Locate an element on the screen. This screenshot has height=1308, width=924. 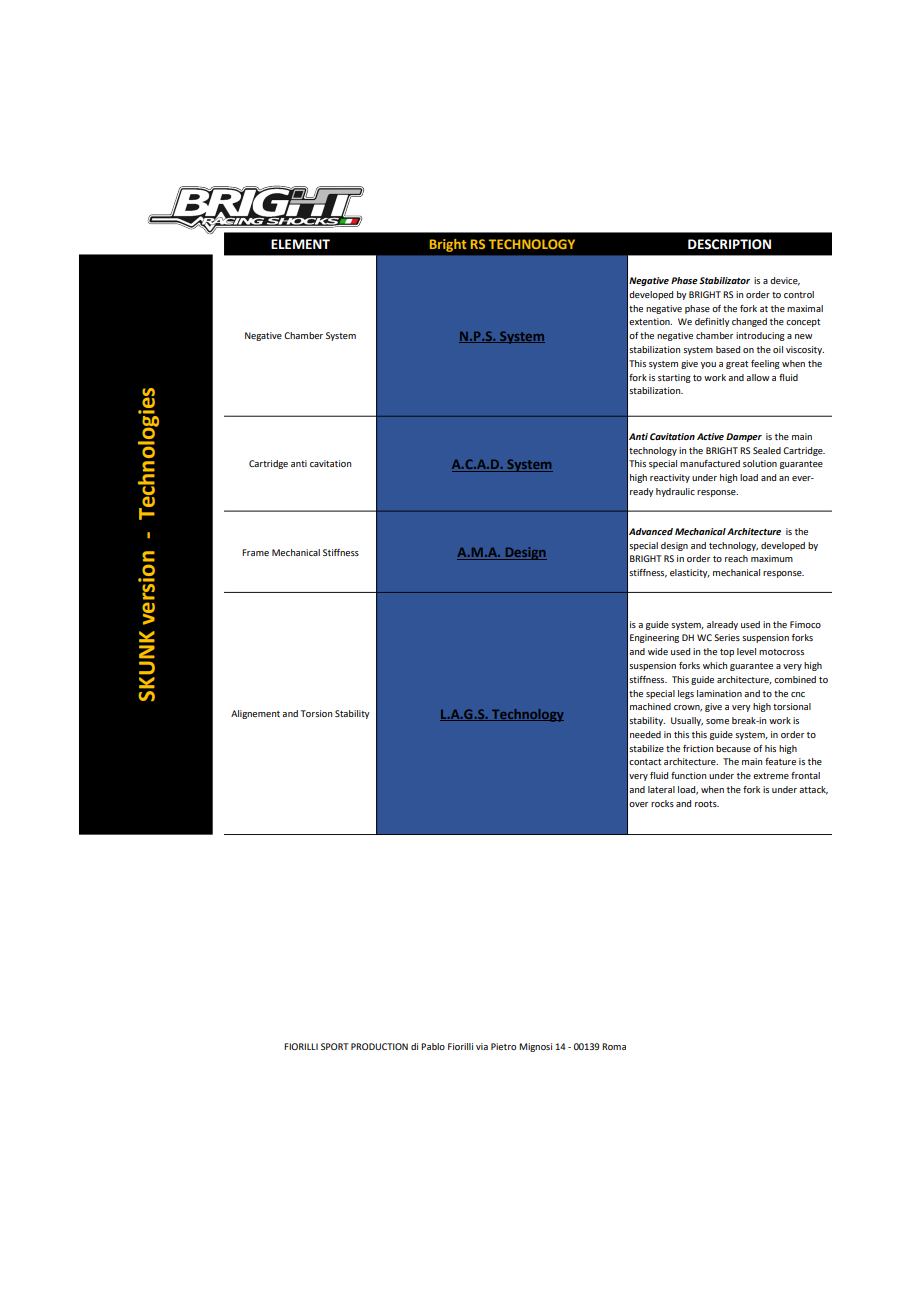
DESCRIPTION is located at coordinates (729, 244).
